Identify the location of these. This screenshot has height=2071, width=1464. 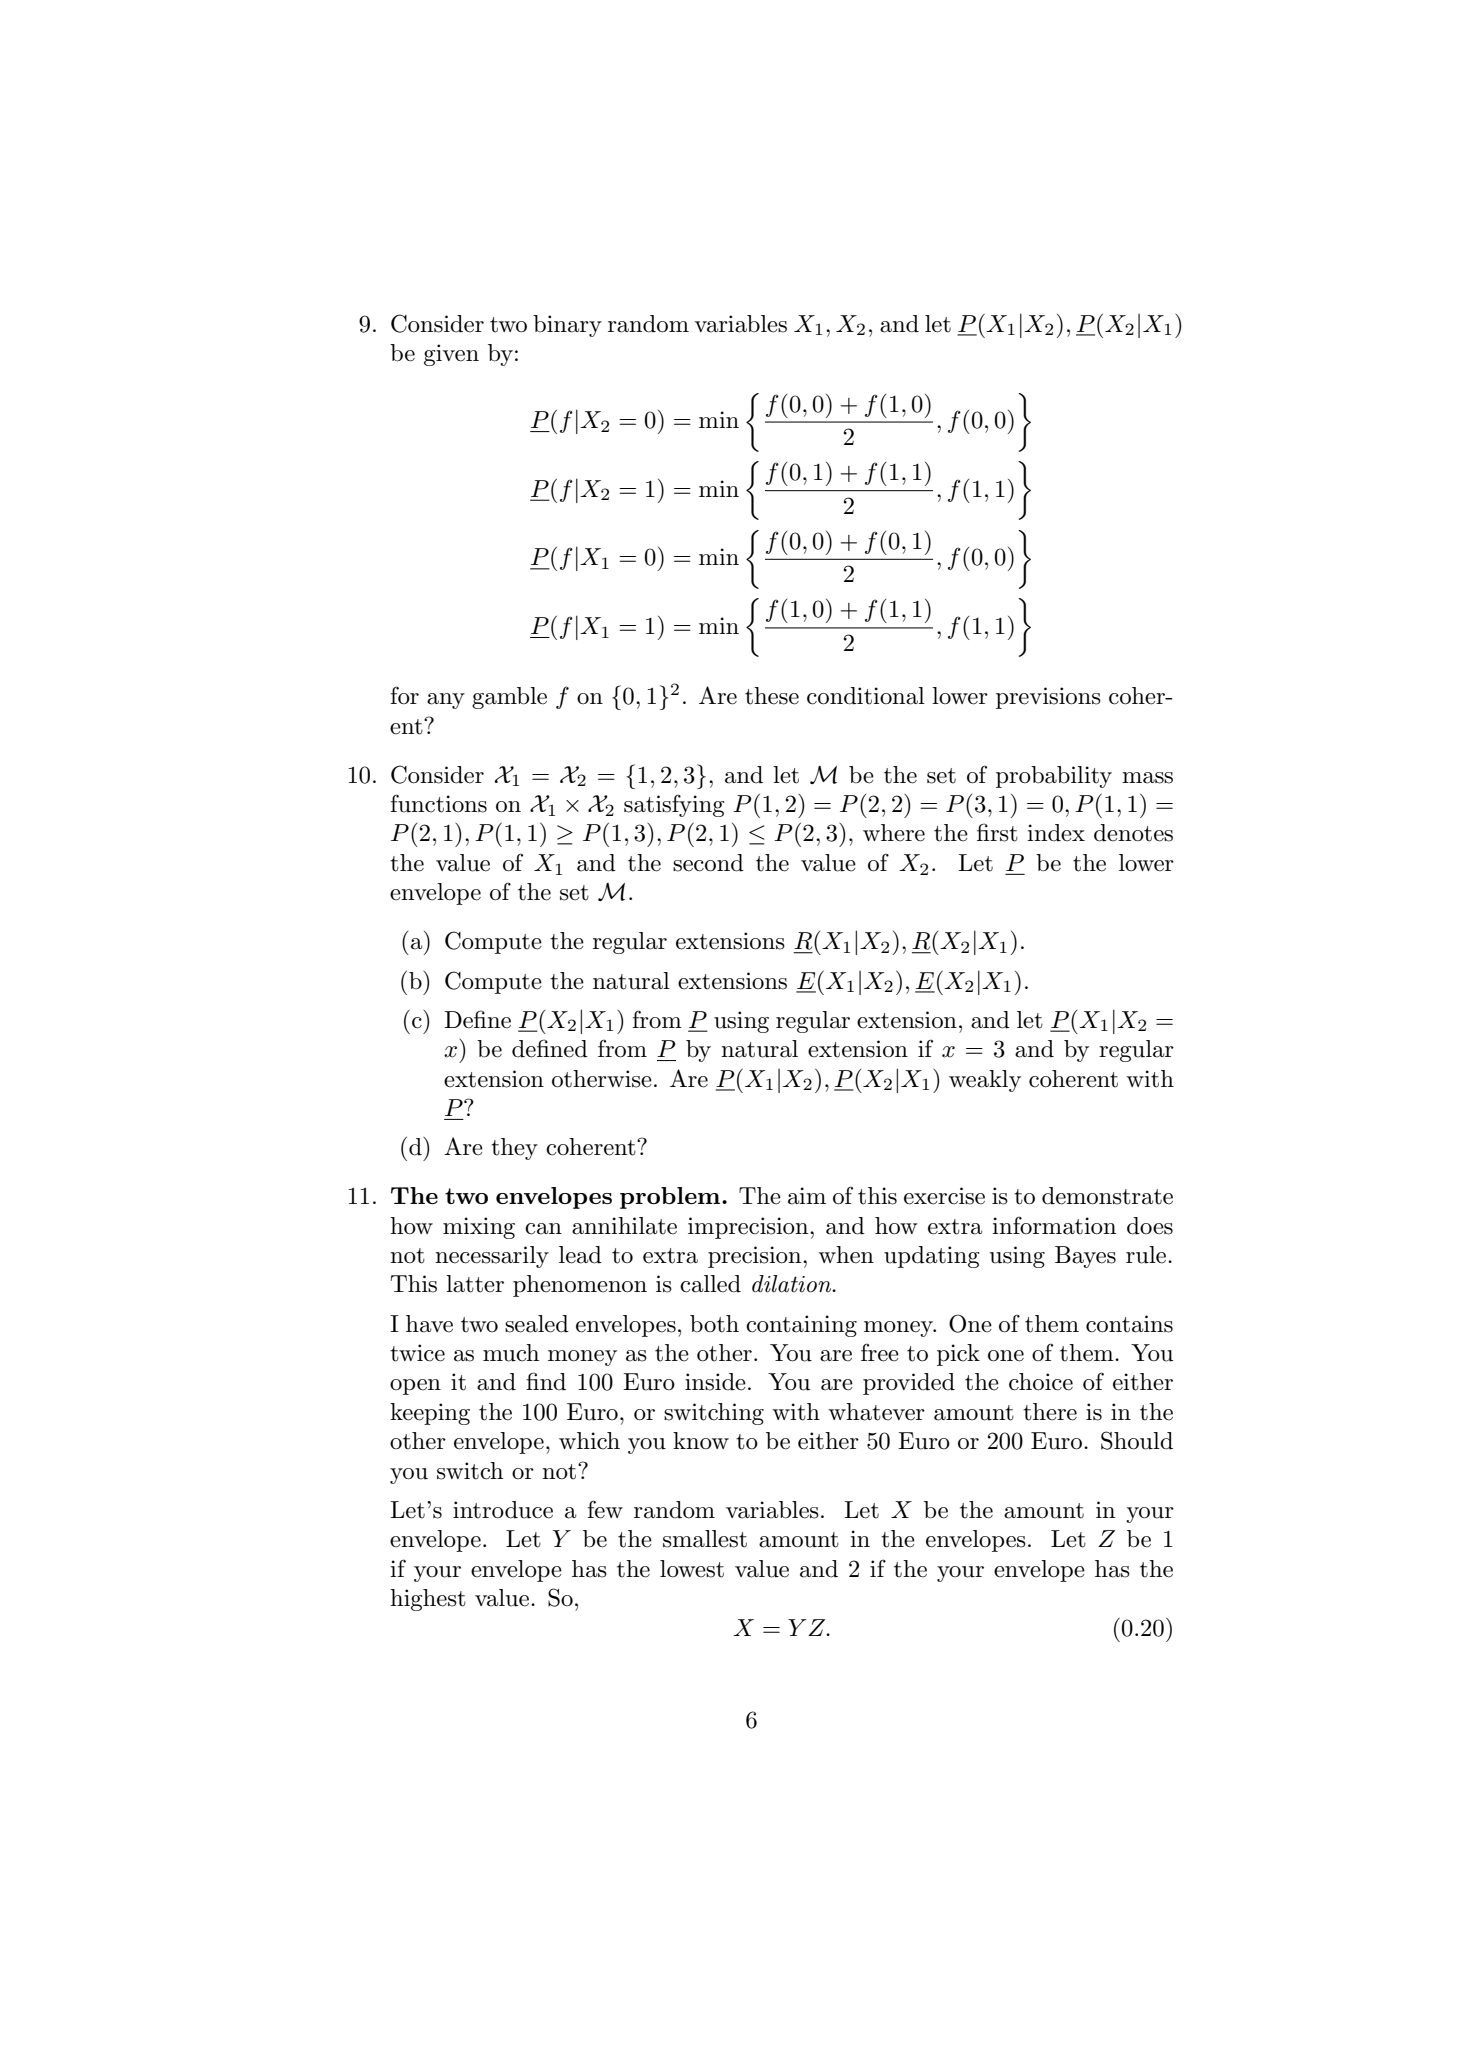
(772, 696).
